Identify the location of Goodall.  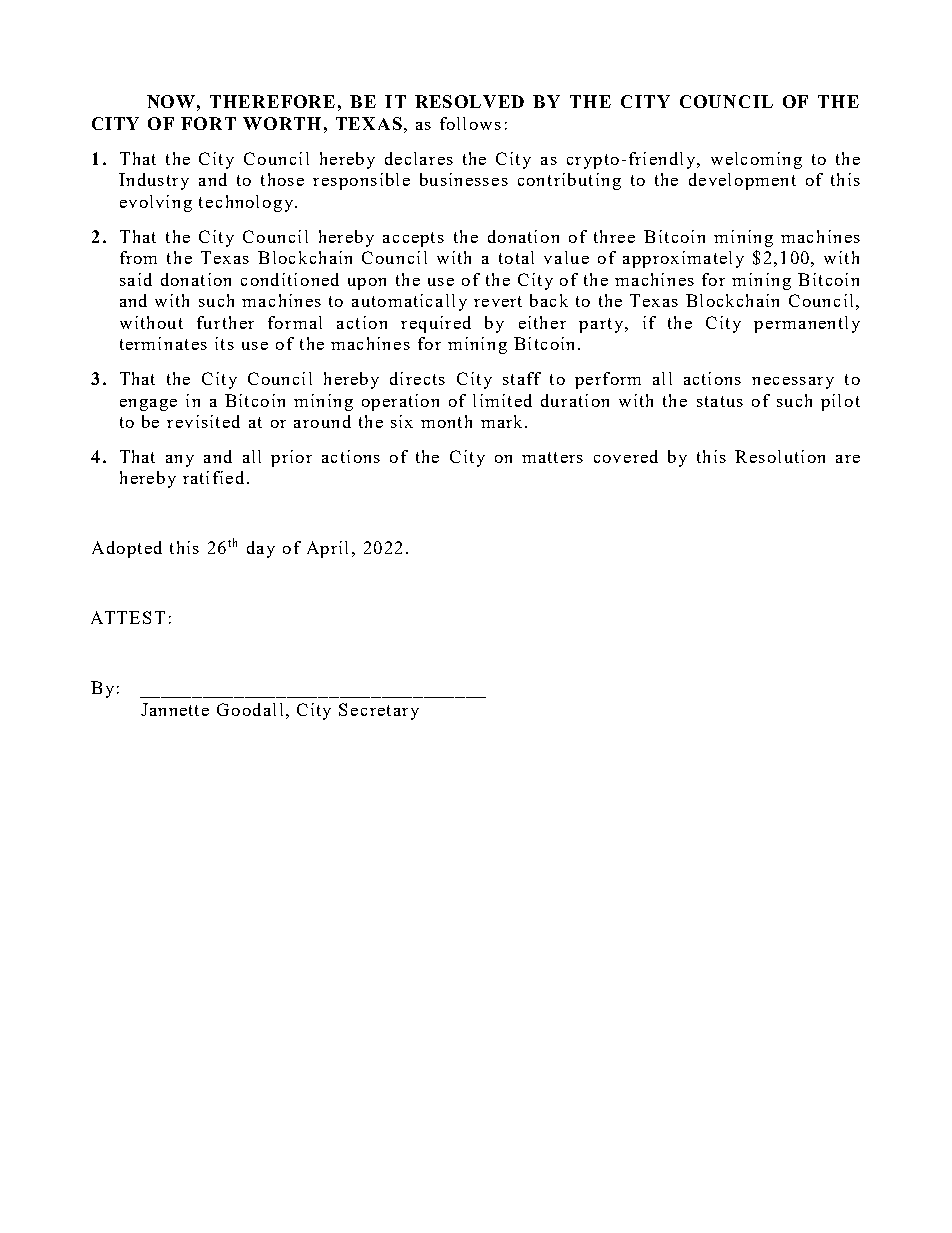
(250, 709).
